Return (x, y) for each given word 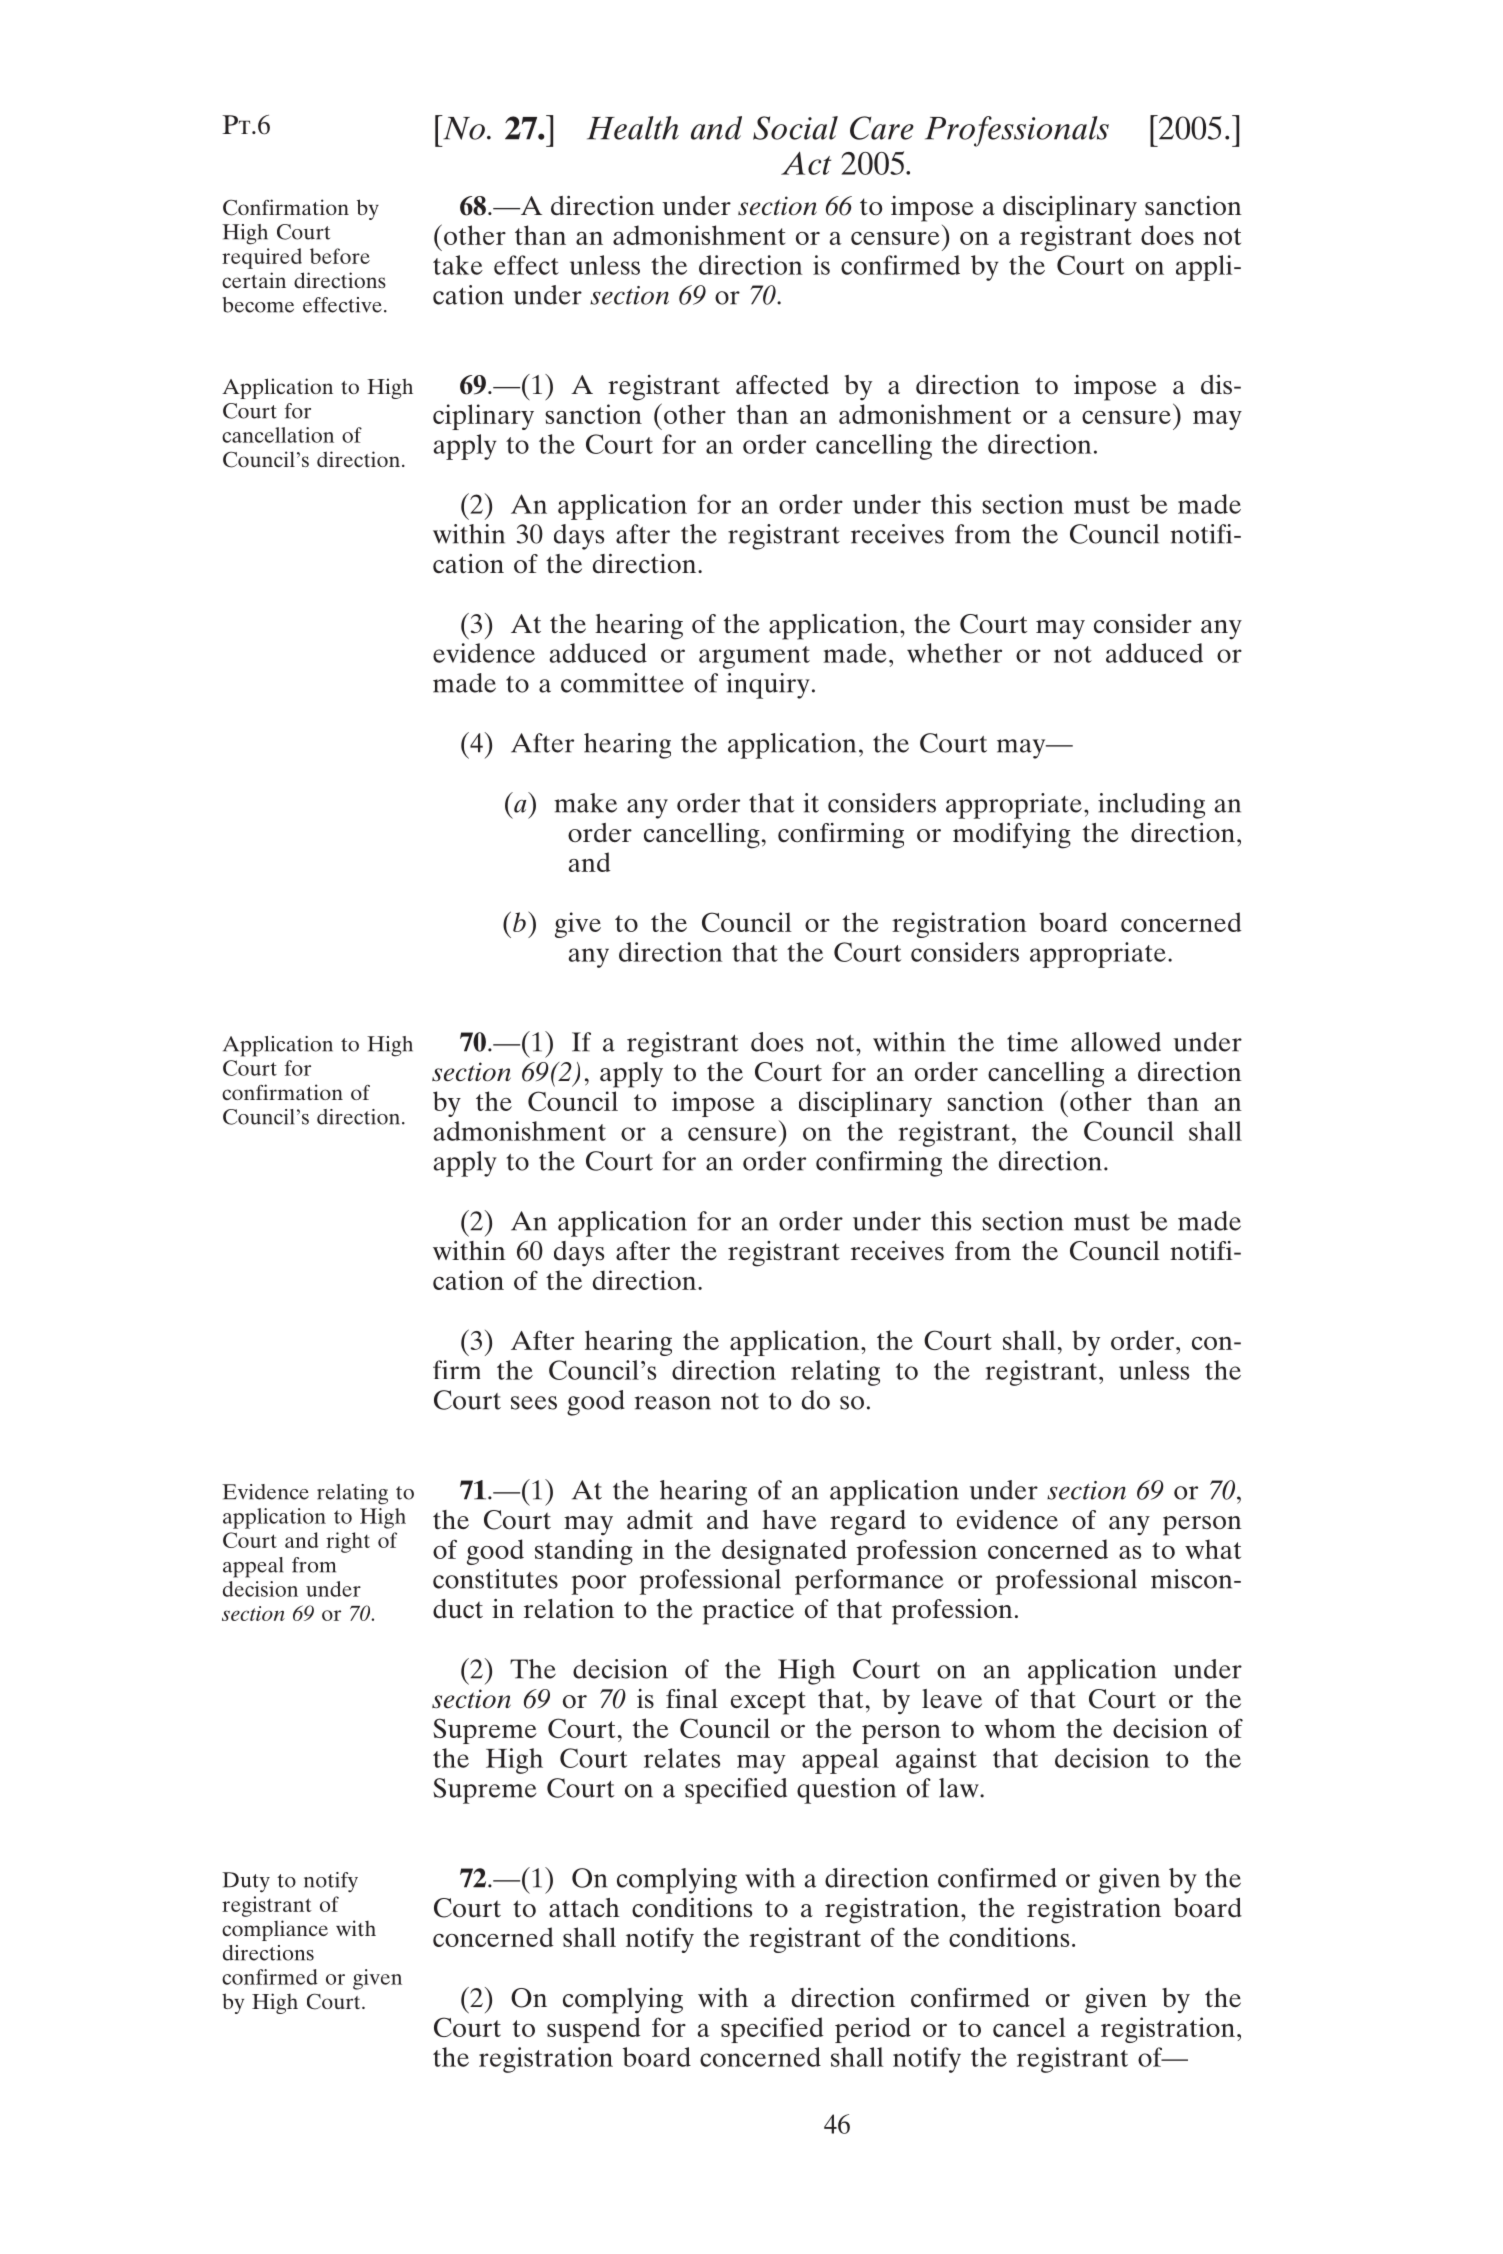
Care (882, 128)
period (873, 2030)
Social (795, 128)
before (340, 256)
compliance (275, 1930)
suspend (593, 2030)
